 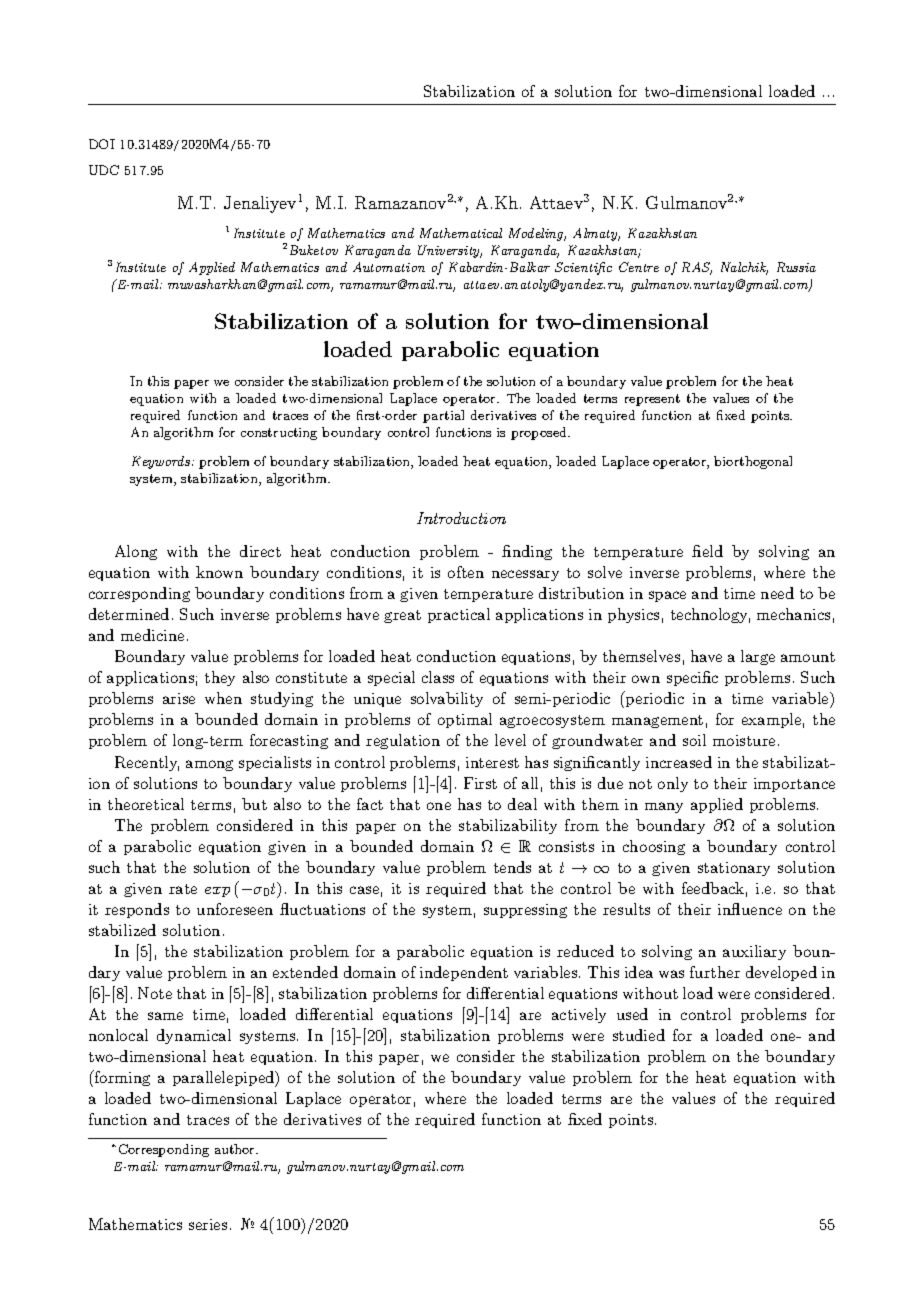 What do you see at coordinates (102, 144) in the page?
I see `DOI` at bounding box center [102, 144].
